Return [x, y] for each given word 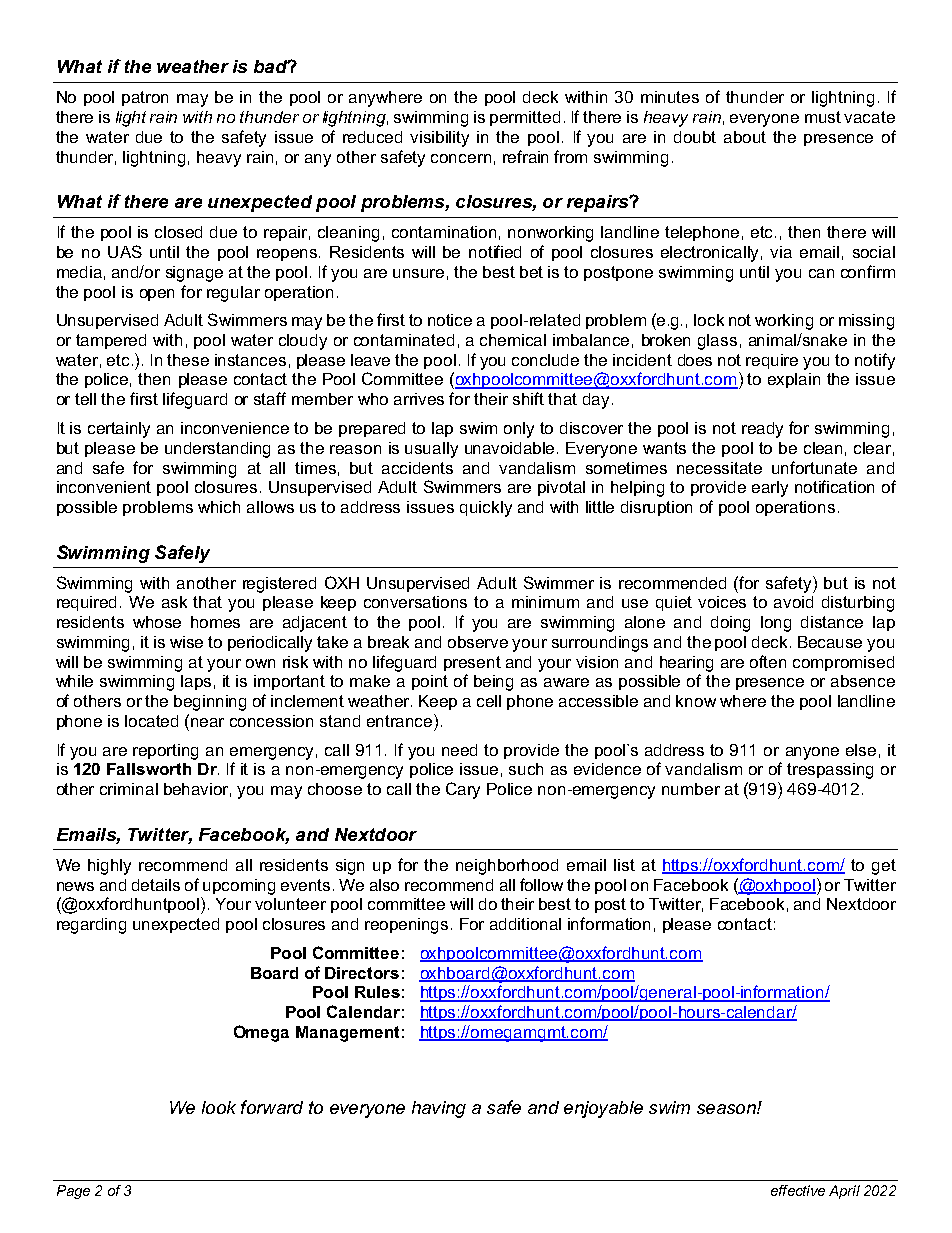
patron [145, 98]
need [459, 750]
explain [794, 380]
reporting [165, 752]
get [884, 867]
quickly [486, 509]
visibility [439, 139]
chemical [513, 340]
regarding [91, 926]
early [770, 489]
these [188, 360]
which [219, 507]
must [823, 117]
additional [525, 924]
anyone [812, 753]
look [219, 1107]
